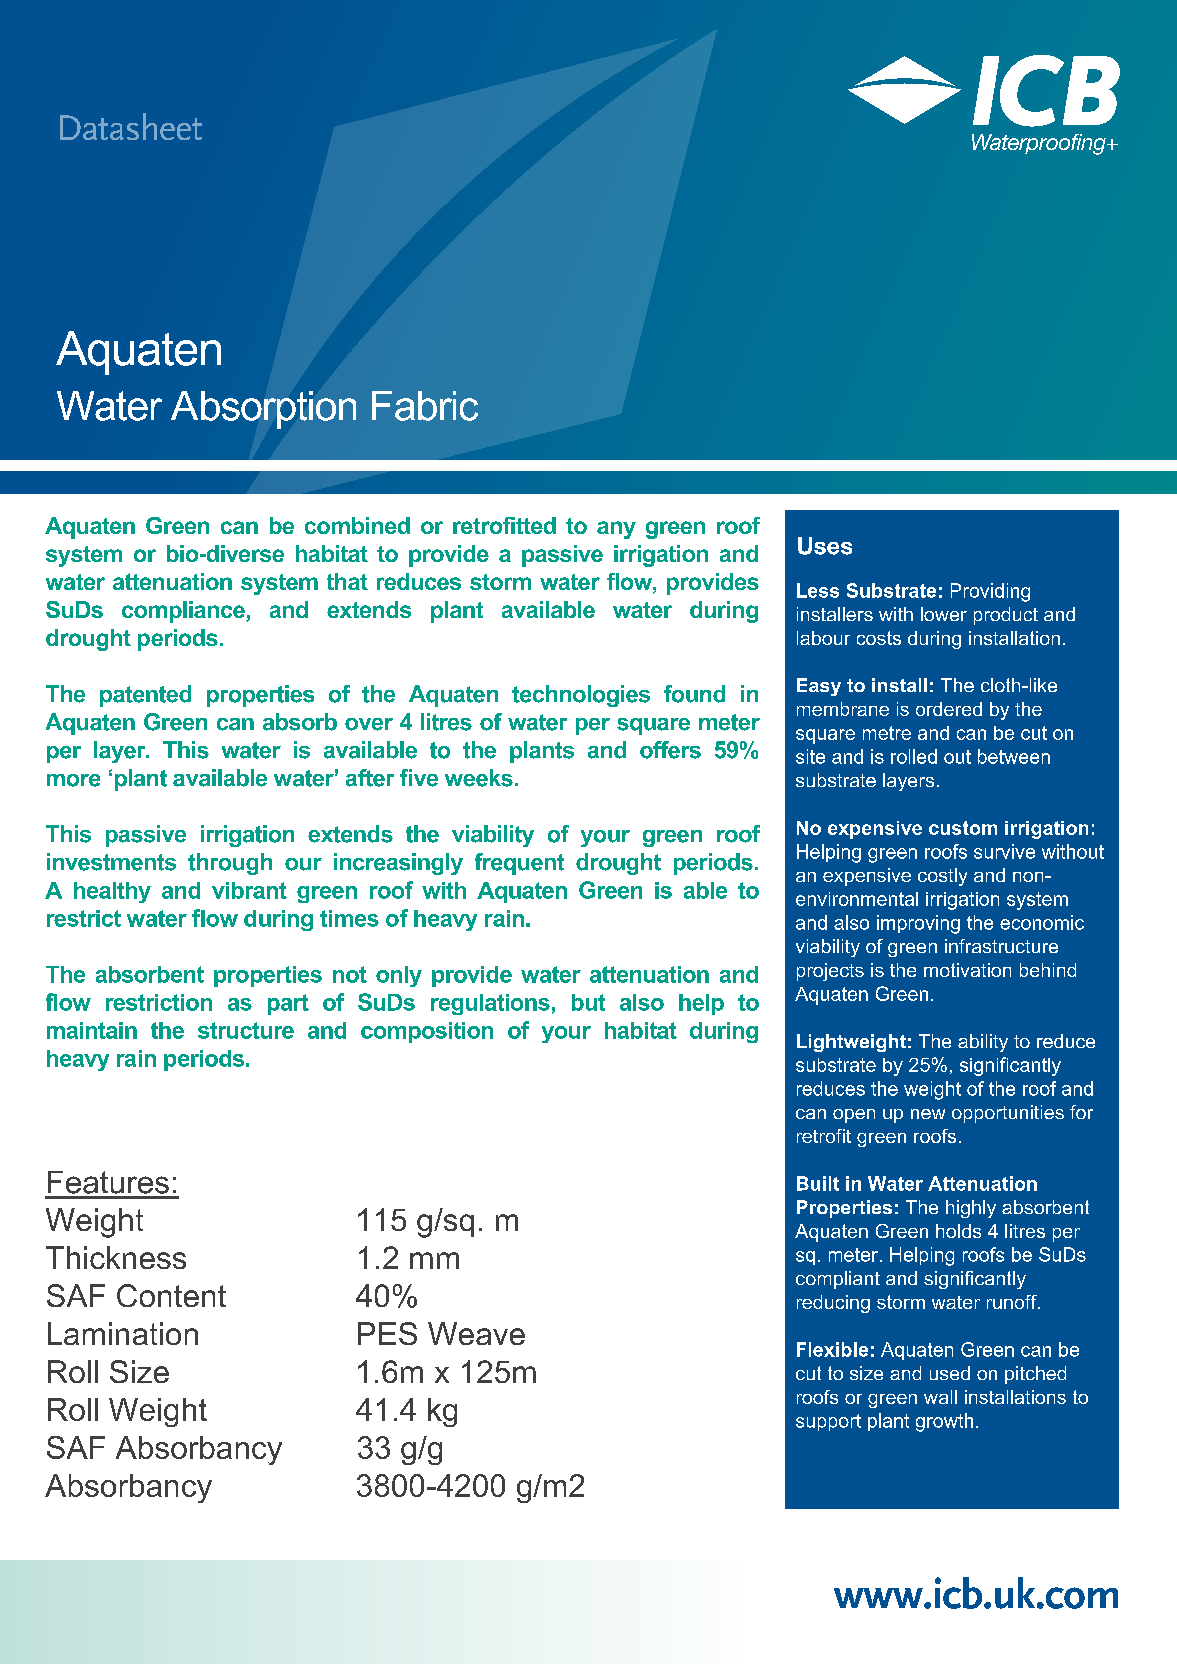 The image size is (1177, 1664). Describe the element at coordinates (476, 1333) in the screenshot. I see `Weave` at that location.
